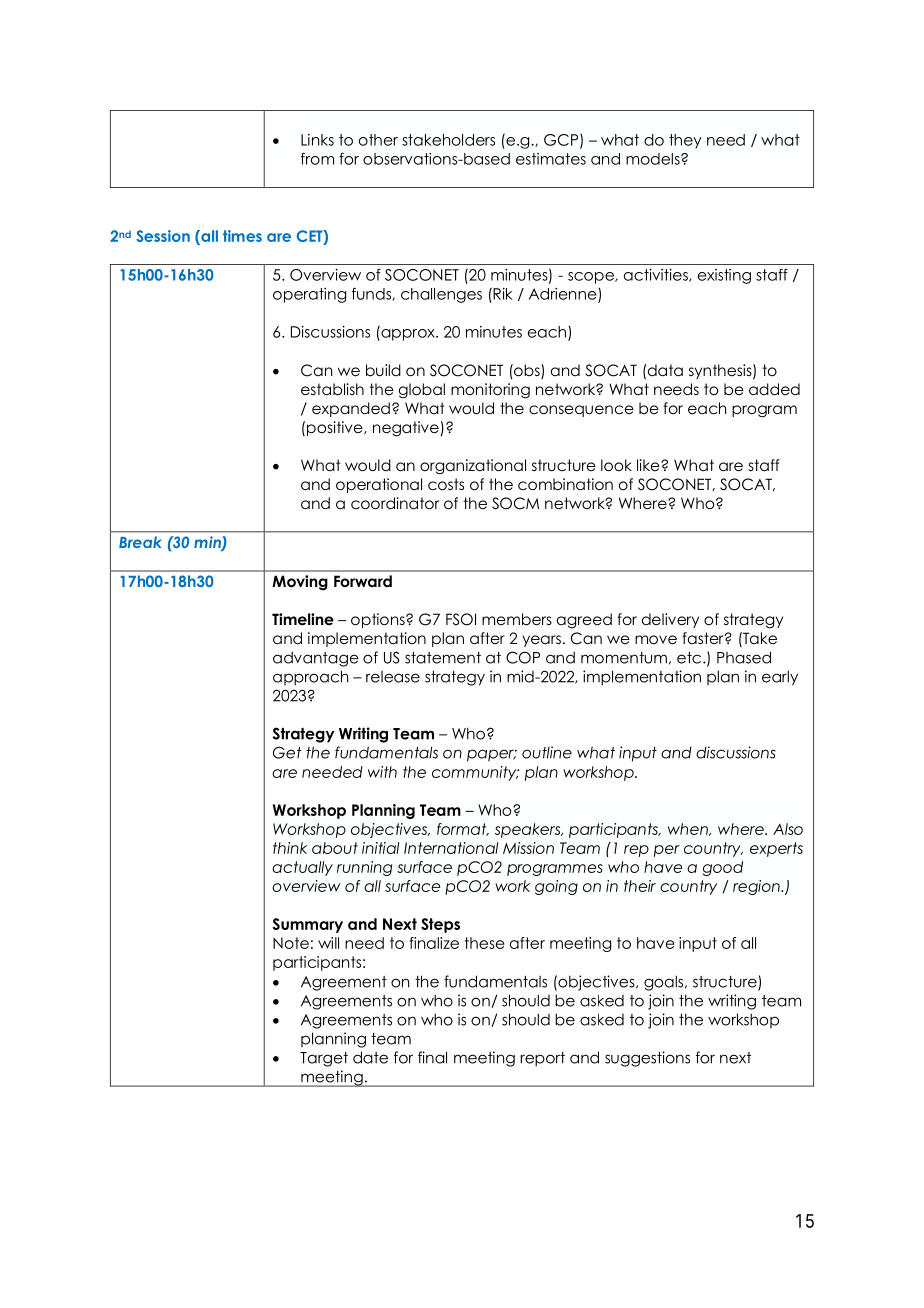 This image has height=1308, width=924. I want to click on Moving, so click(300, 583).
